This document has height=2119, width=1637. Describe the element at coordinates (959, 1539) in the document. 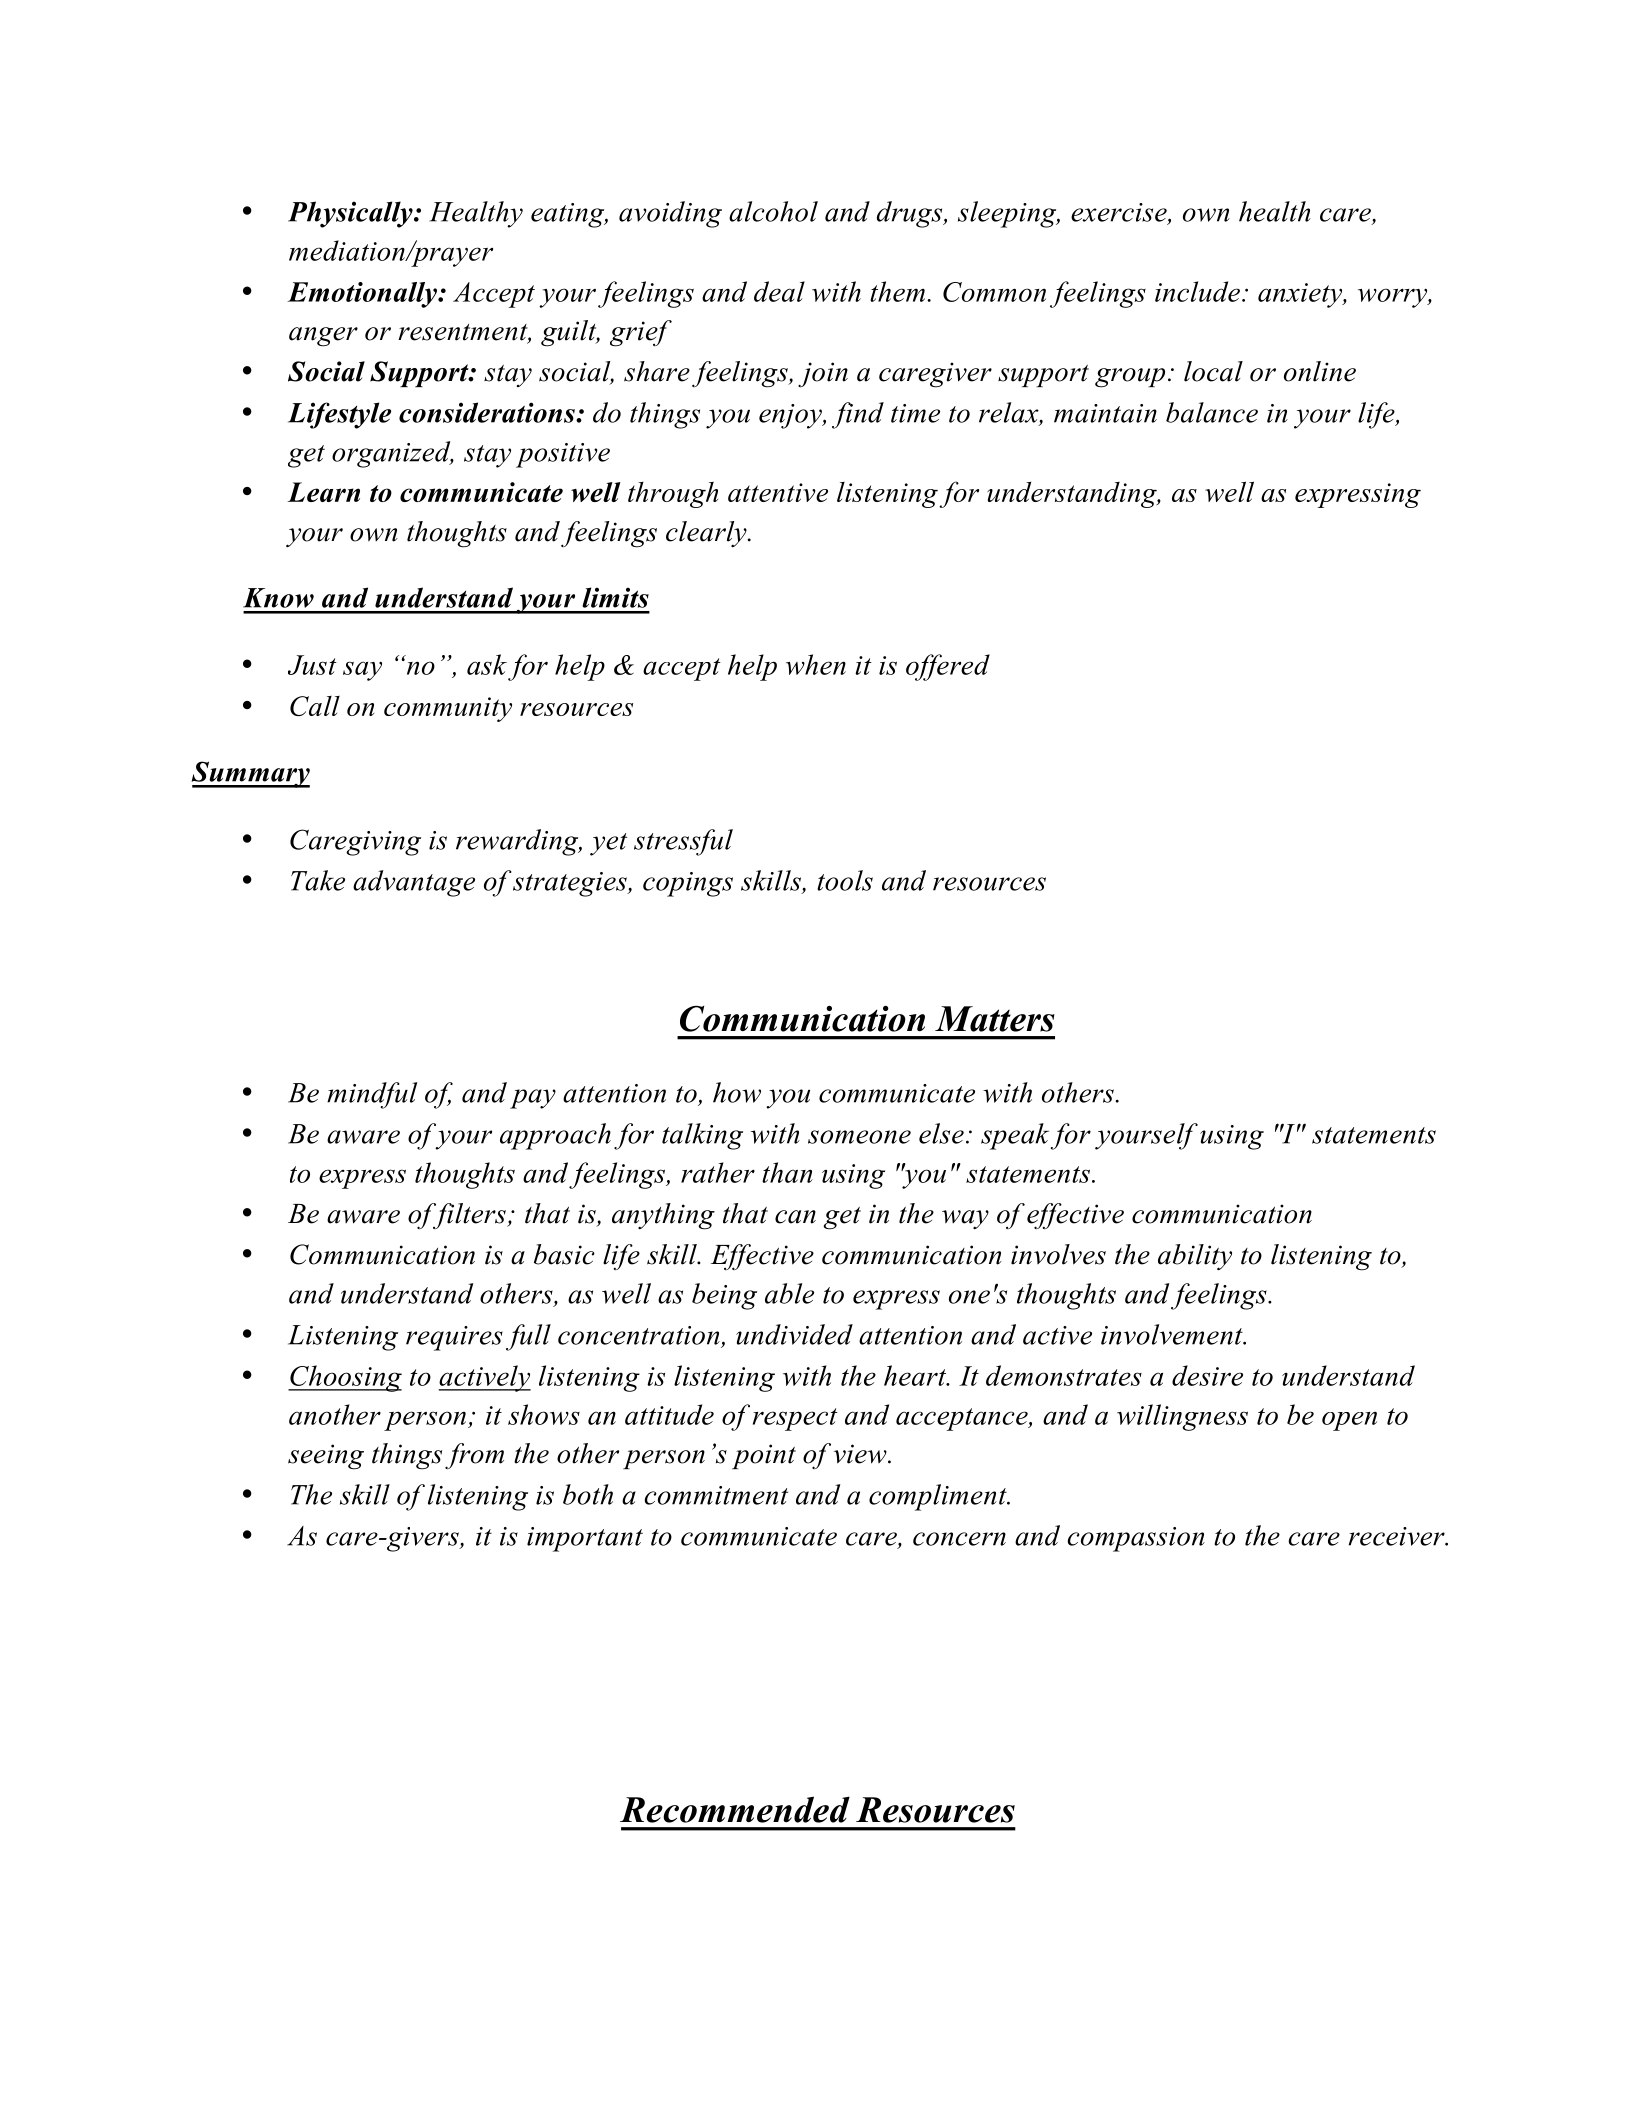

I see `concern` at that location.
